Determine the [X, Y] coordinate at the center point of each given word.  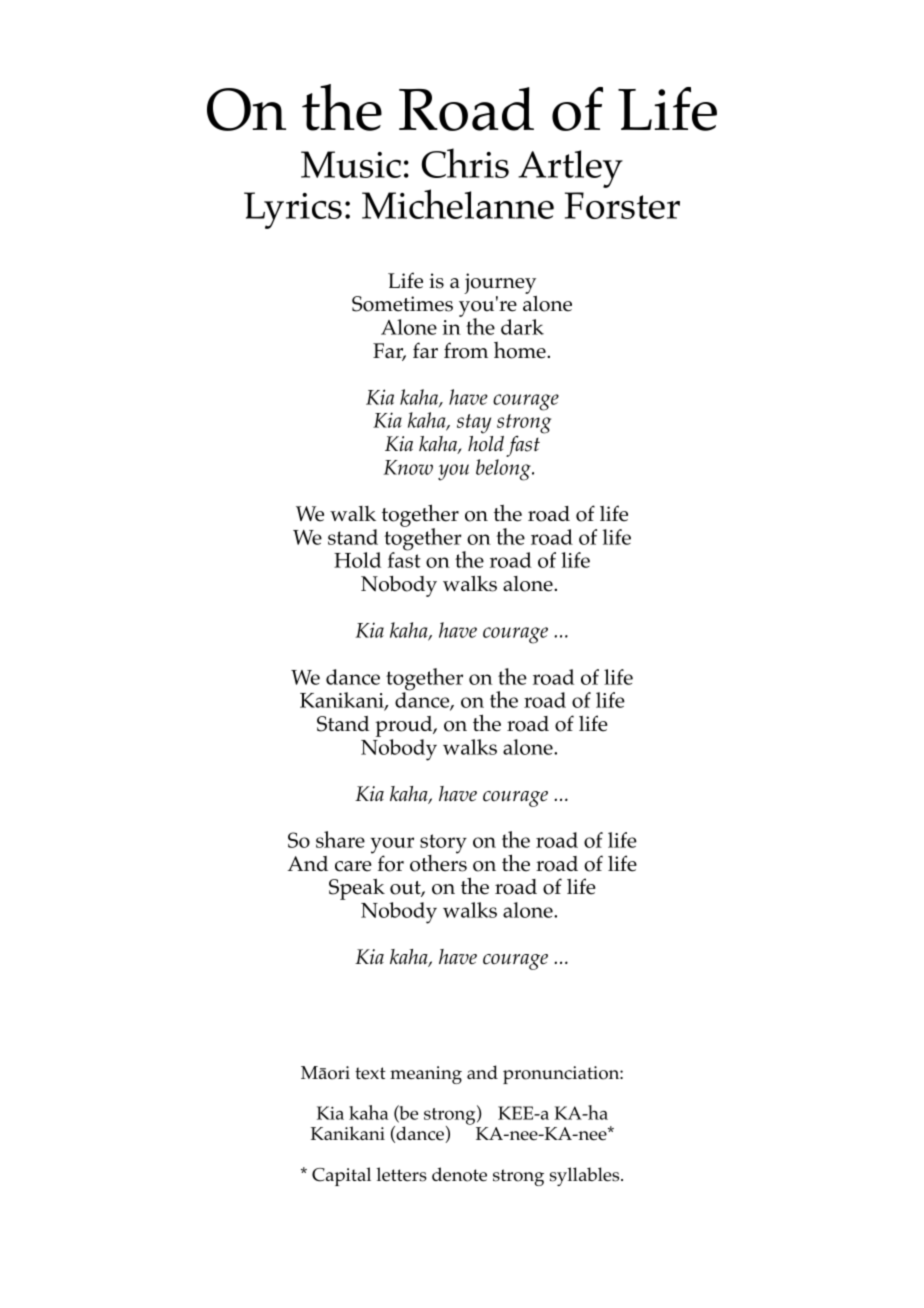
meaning [426, 1075]
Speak [357, 889]
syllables [586, 1176]
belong [504, 470]
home [521, 350]
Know [408, 467]
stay [474, 424]
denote [459, 1174]
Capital [341, 1176]
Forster [622, 205]
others [438, 862]
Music [351, 164]
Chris [465, 163]
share [340, 839]
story [443, 845]
